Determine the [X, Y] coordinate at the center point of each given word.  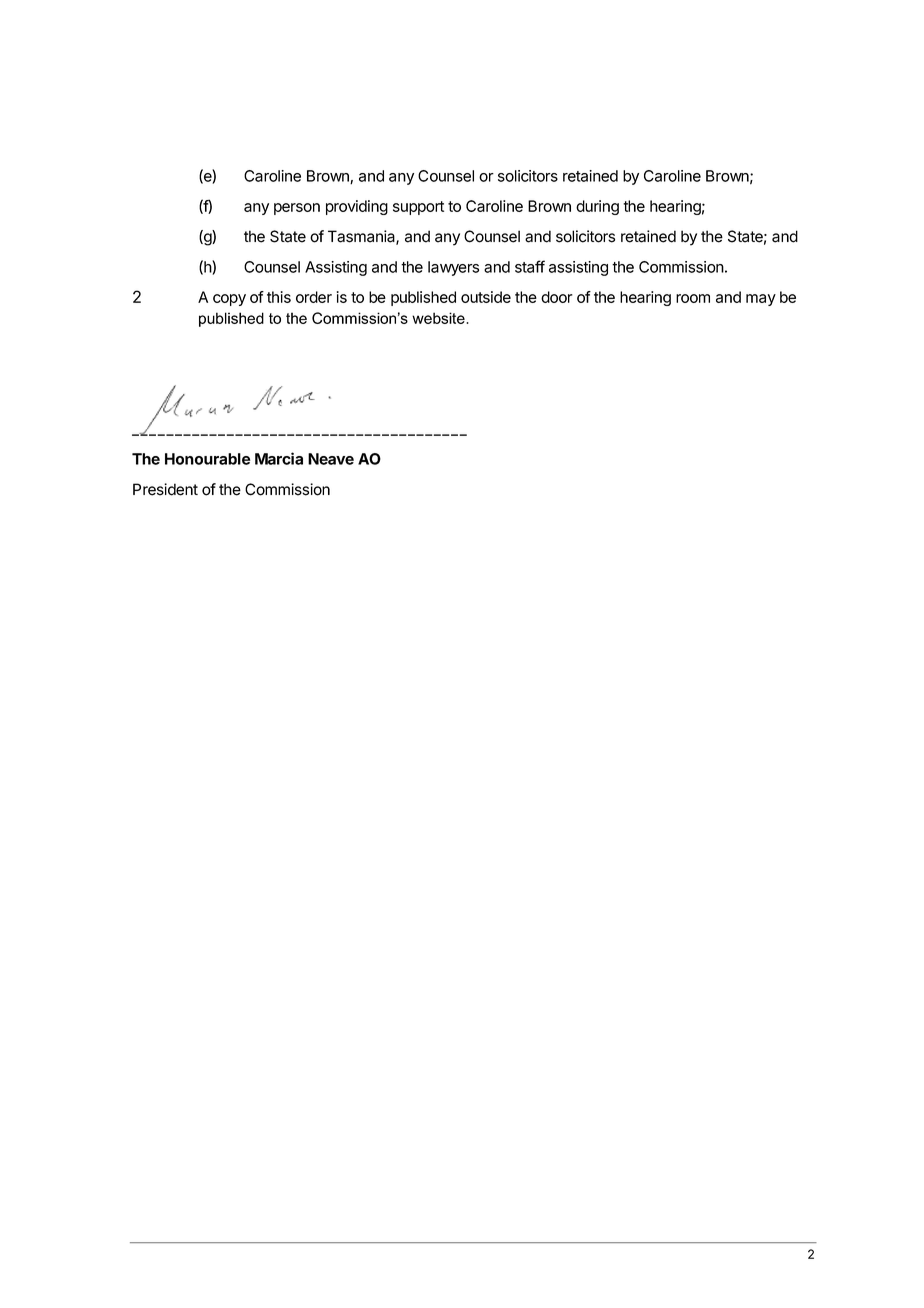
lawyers [453, 268]
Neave [331, 459]
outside [486, 297]
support [418, 208]
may [761, 300]
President [165, 489]
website [439, 318]
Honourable [207, 459]
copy [229, 300]
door [557, 297]
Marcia [279, 458]
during [597, 207]
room [693, 298]
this [279, 297]
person [297, 209]
